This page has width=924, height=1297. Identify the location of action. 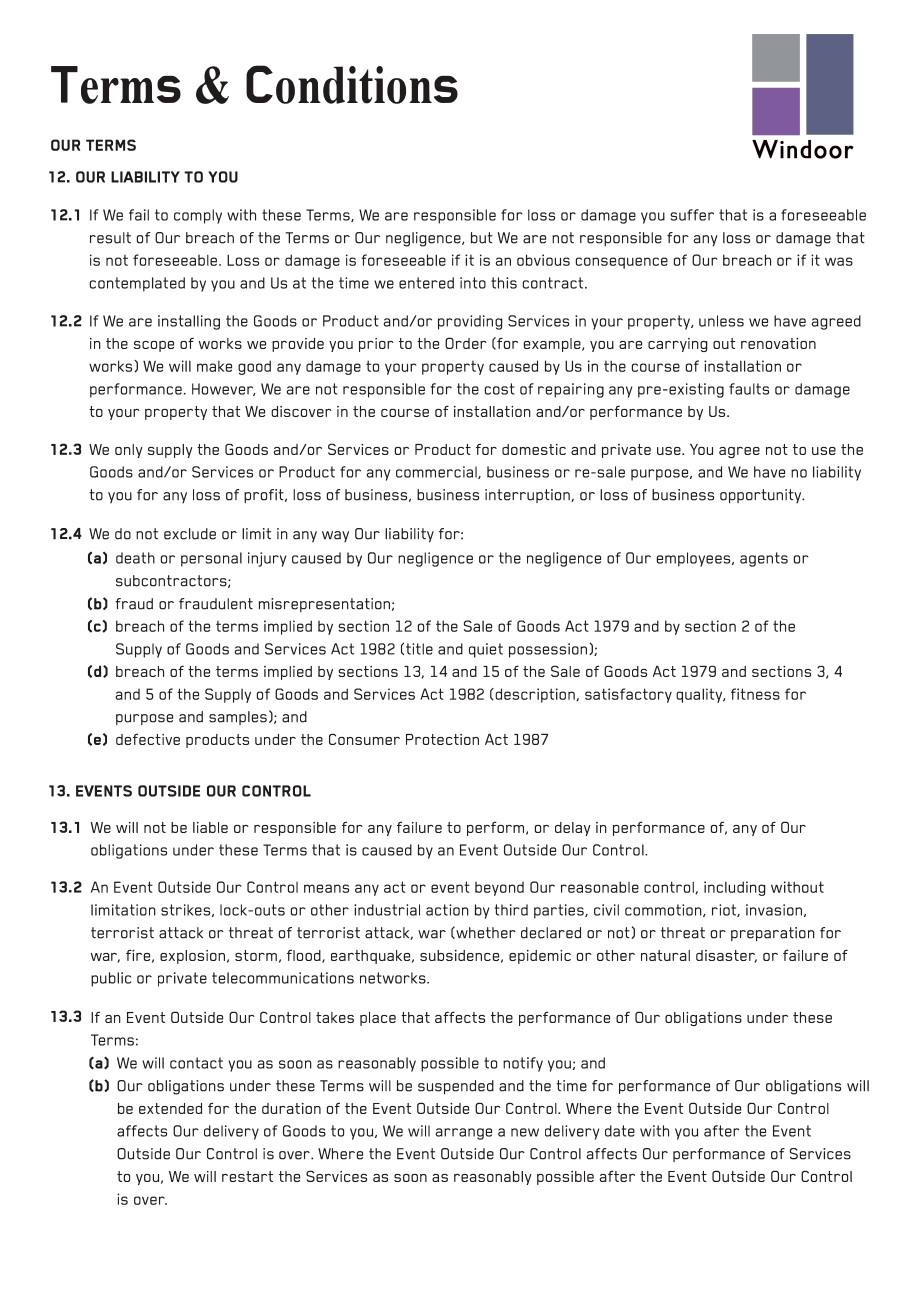
(447, 910).
